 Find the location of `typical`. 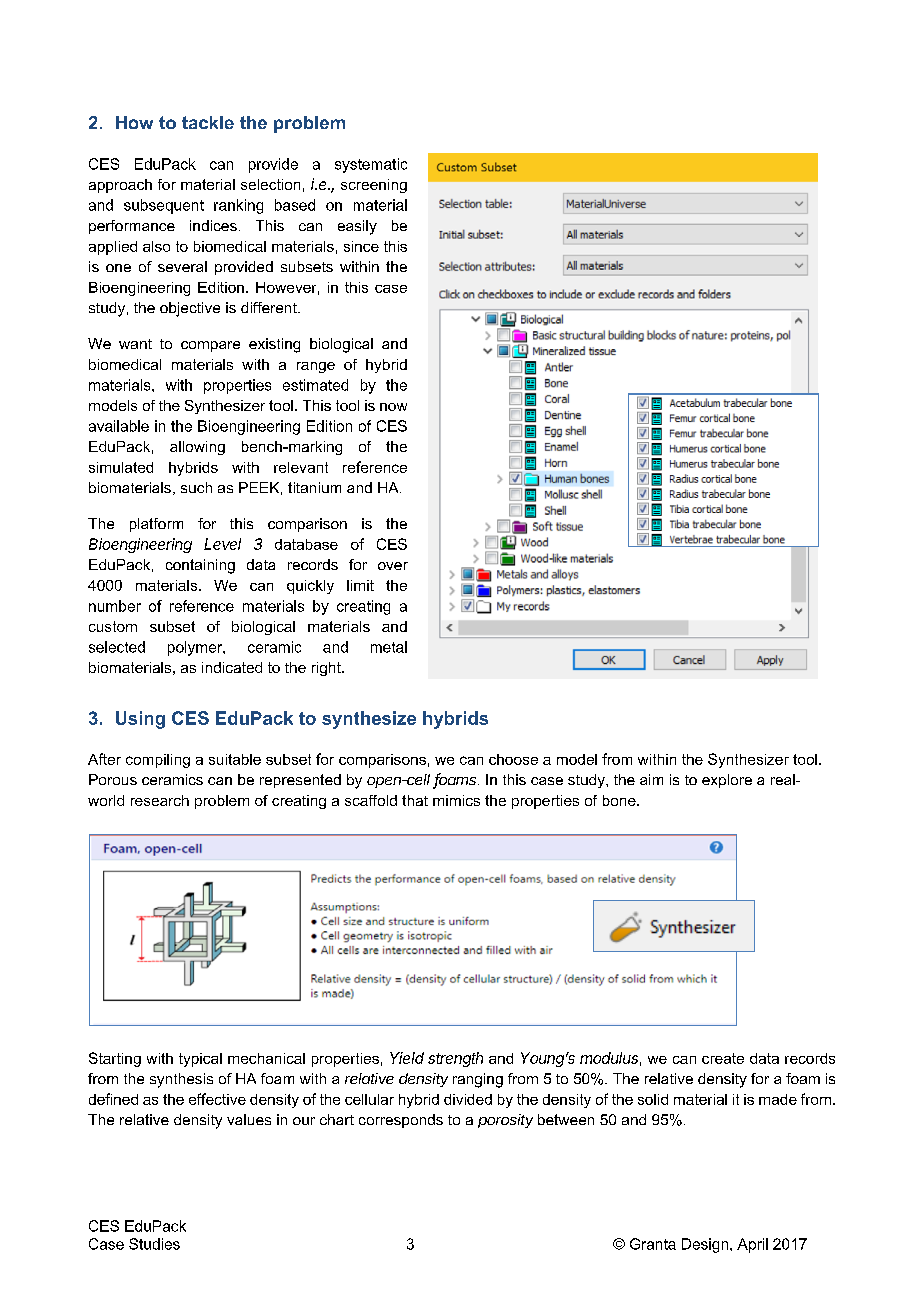

typical is located at coordinates (200, 1060).
